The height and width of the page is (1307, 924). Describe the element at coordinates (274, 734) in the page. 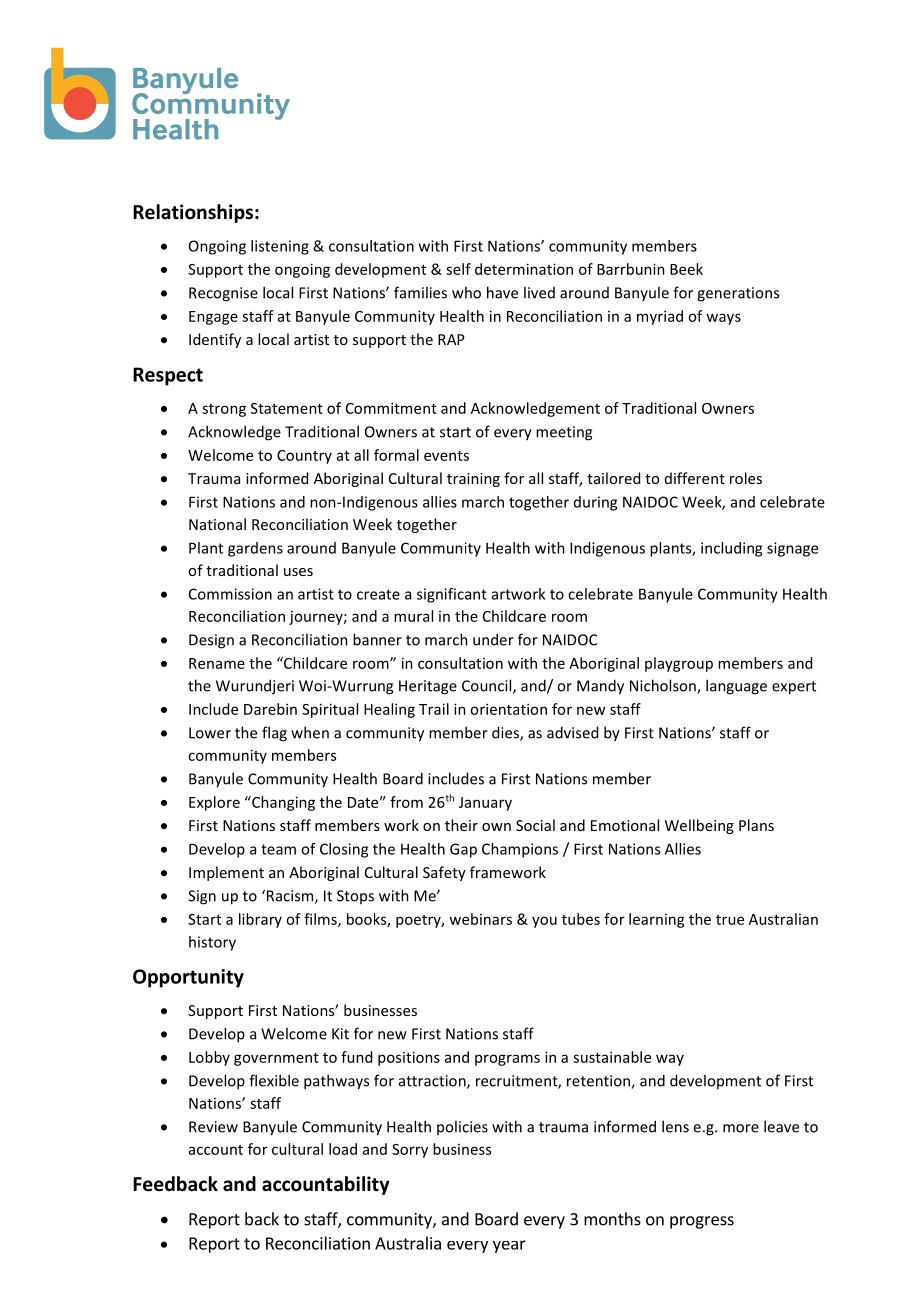

I see `flag` at that location.
